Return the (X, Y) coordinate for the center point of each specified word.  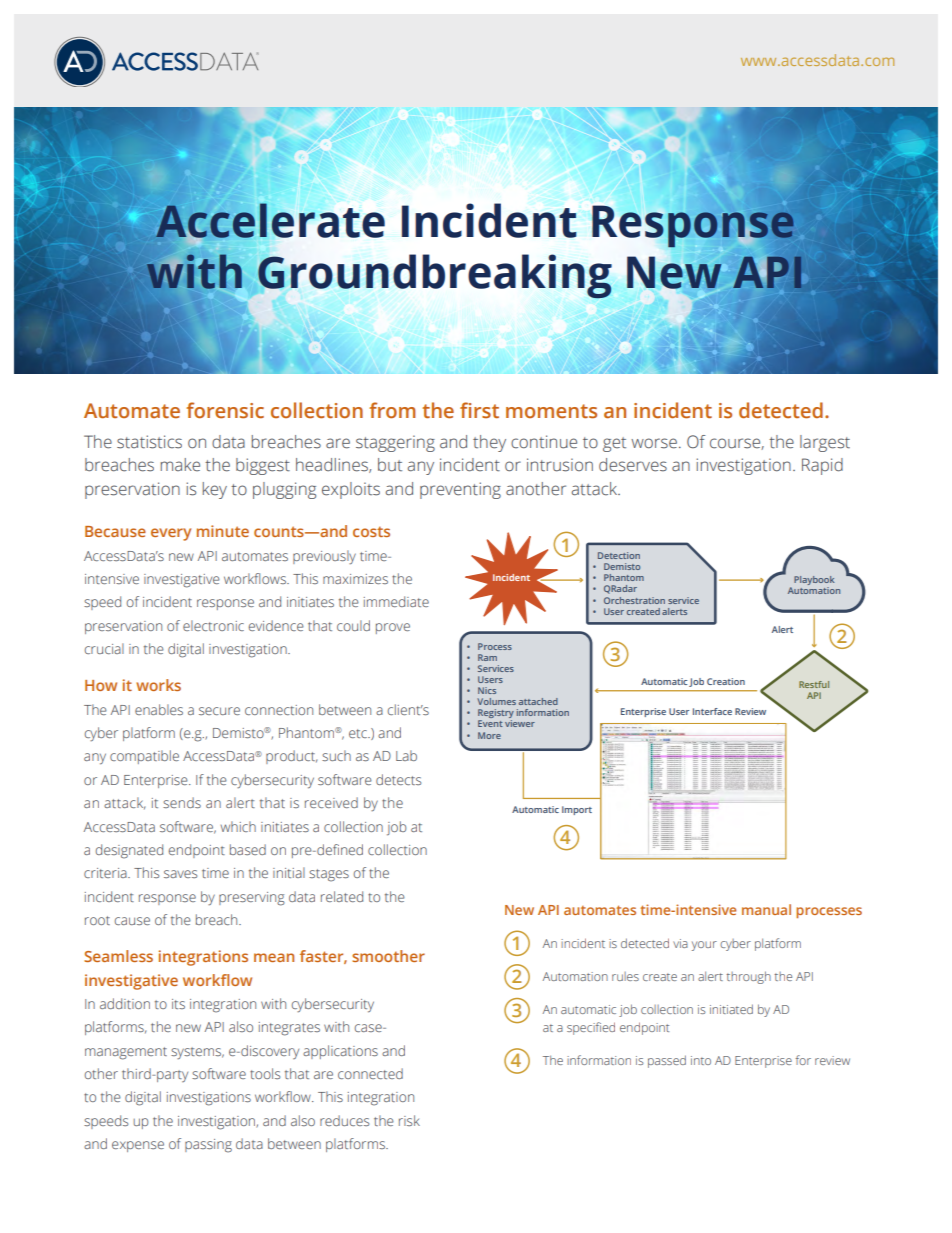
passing (208, 1146)
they (489, 443)
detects (398, 779)
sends (182, 802)
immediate (396, 601)
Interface (712, 711)
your (704, 946)
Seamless (118, 956)
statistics (149, 442)
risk (409, 1120)
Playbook (814, 582)
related (342, 896)
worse (654, 443)
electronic (213, 625)
